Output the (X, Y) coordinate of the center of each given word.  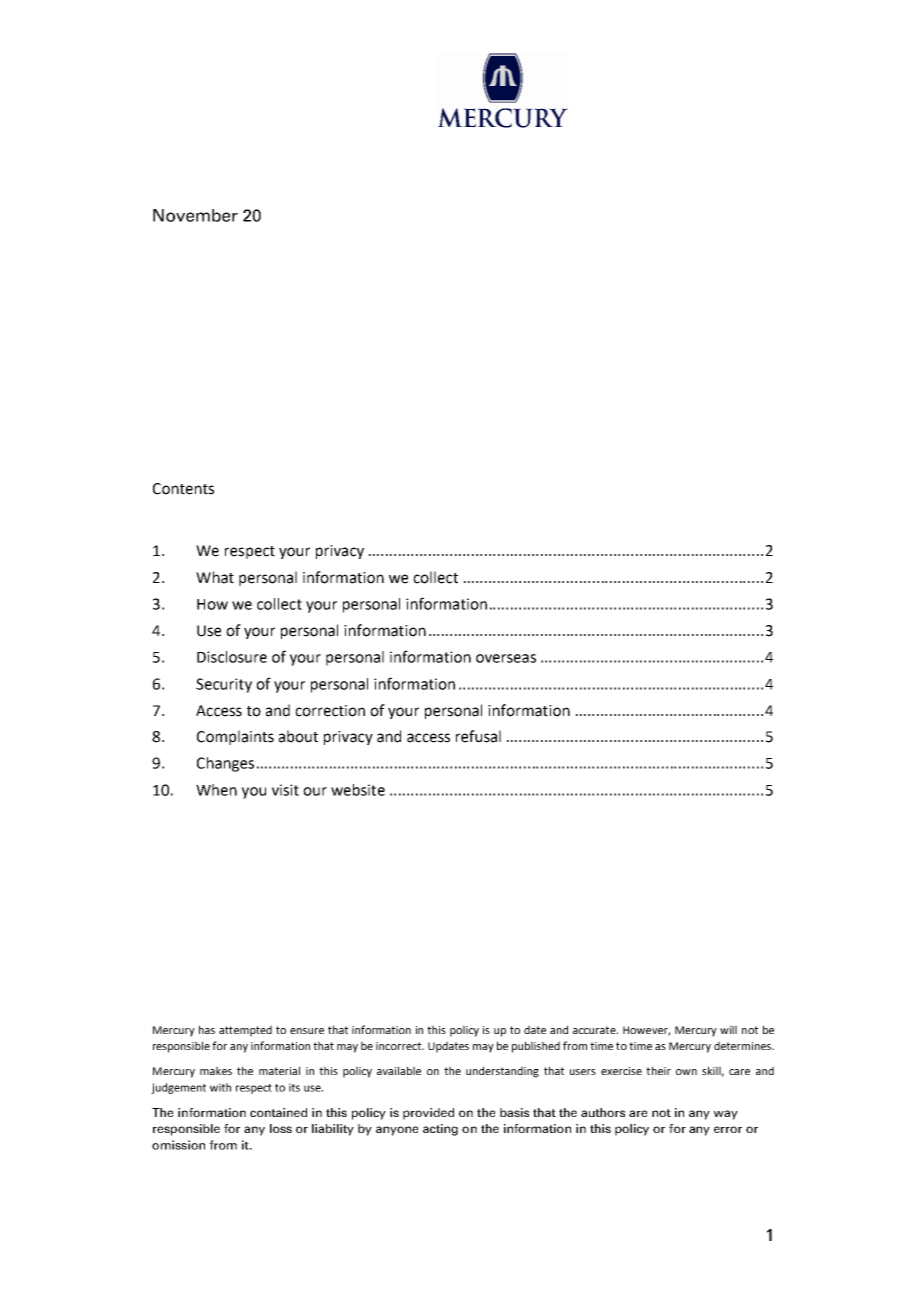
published (536, 1047)
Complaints (235, 737)
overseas (506, 658)
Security (224, 685)
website (358, 790)
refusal (478, 736)
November (195, 215)
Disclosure (232, 657)
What (215, 577)
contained (278, 1112)
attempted (245, 1031)
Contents (183, 489)
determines (744, 1045)
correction (330, 711)
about (298, 736)
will (728, 1029)
